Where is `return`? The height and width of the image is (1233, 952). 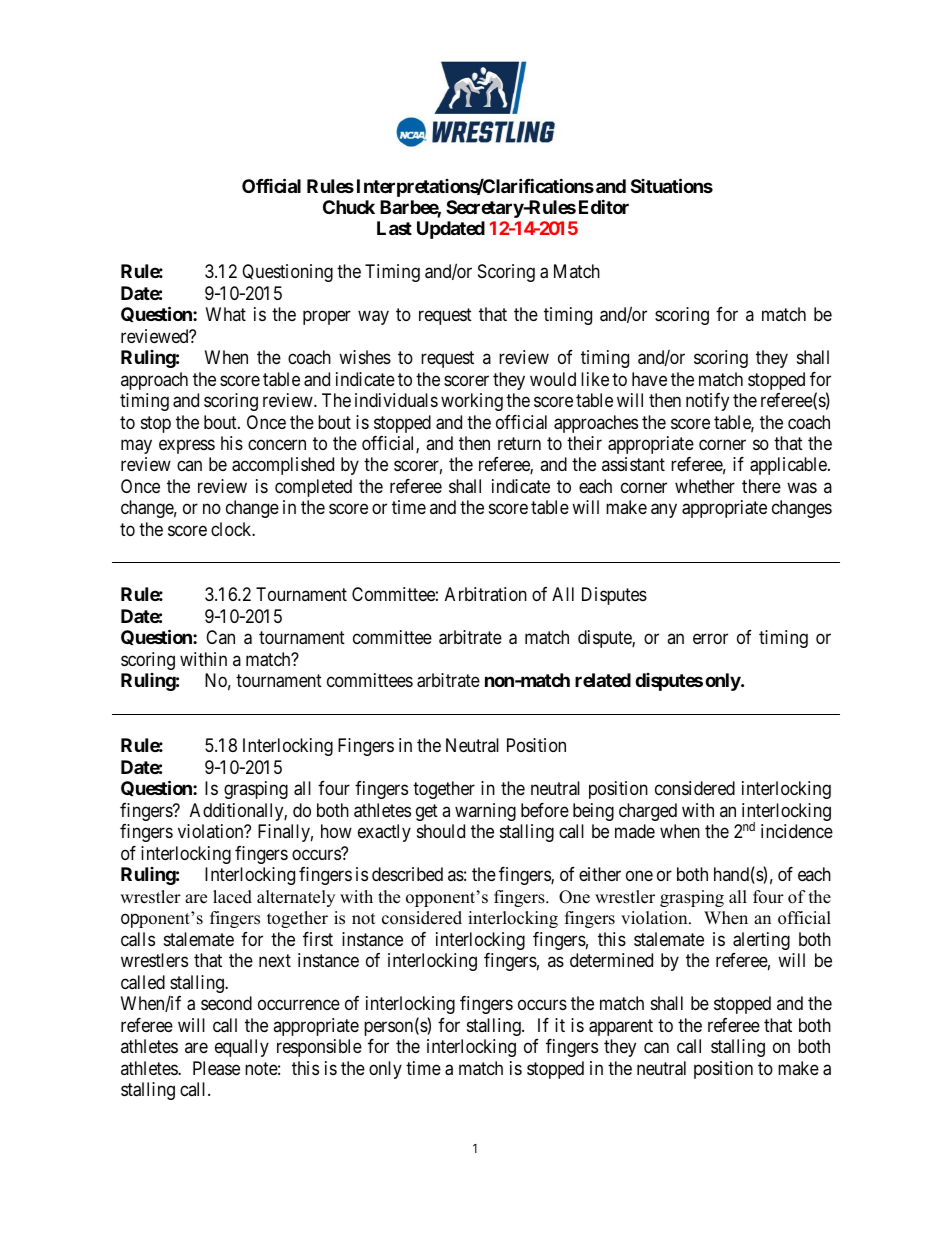 return is located at coordinates (519, 443).
